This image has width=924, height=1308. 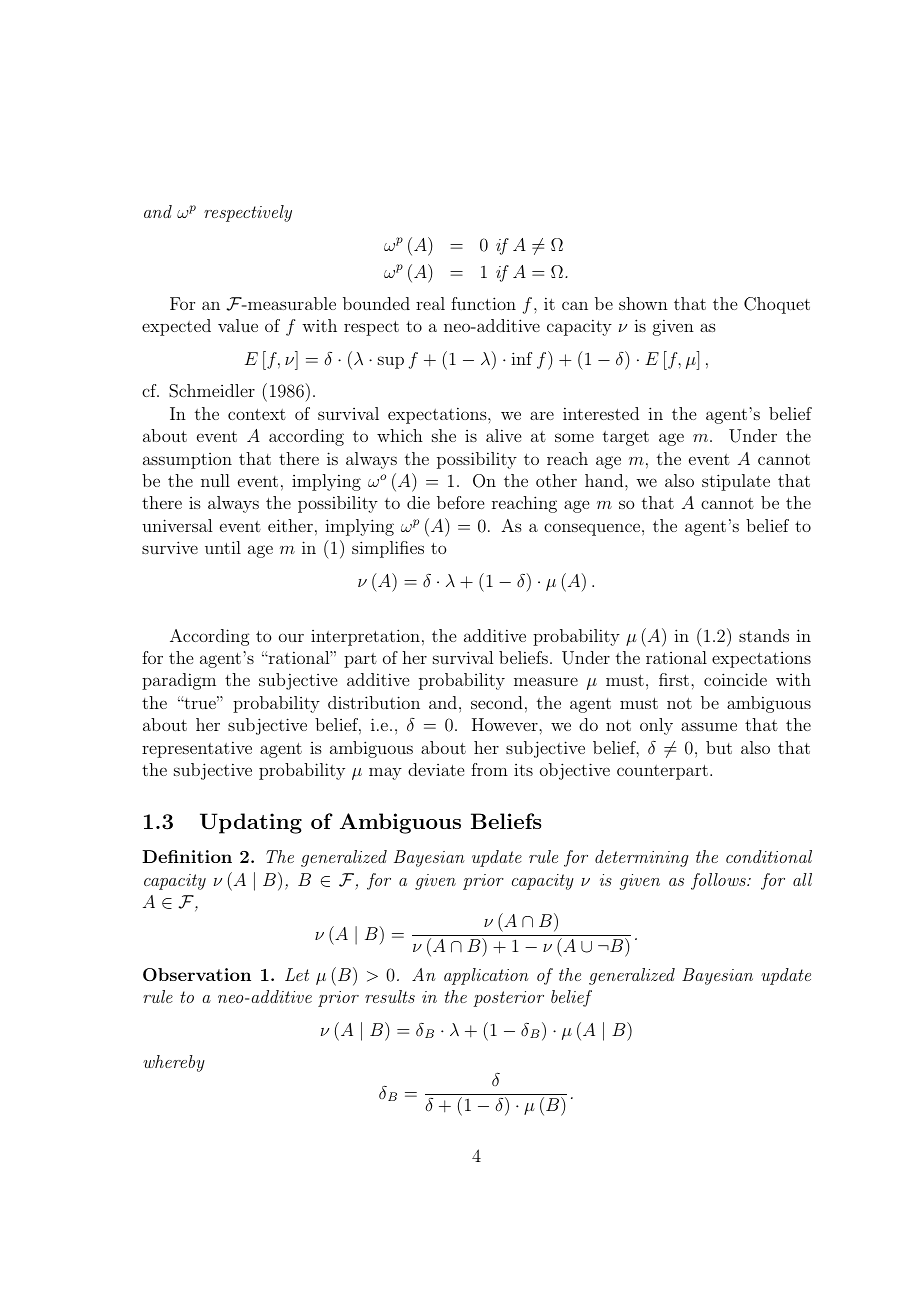 I want to click on function, so click(x=483, y=303).
